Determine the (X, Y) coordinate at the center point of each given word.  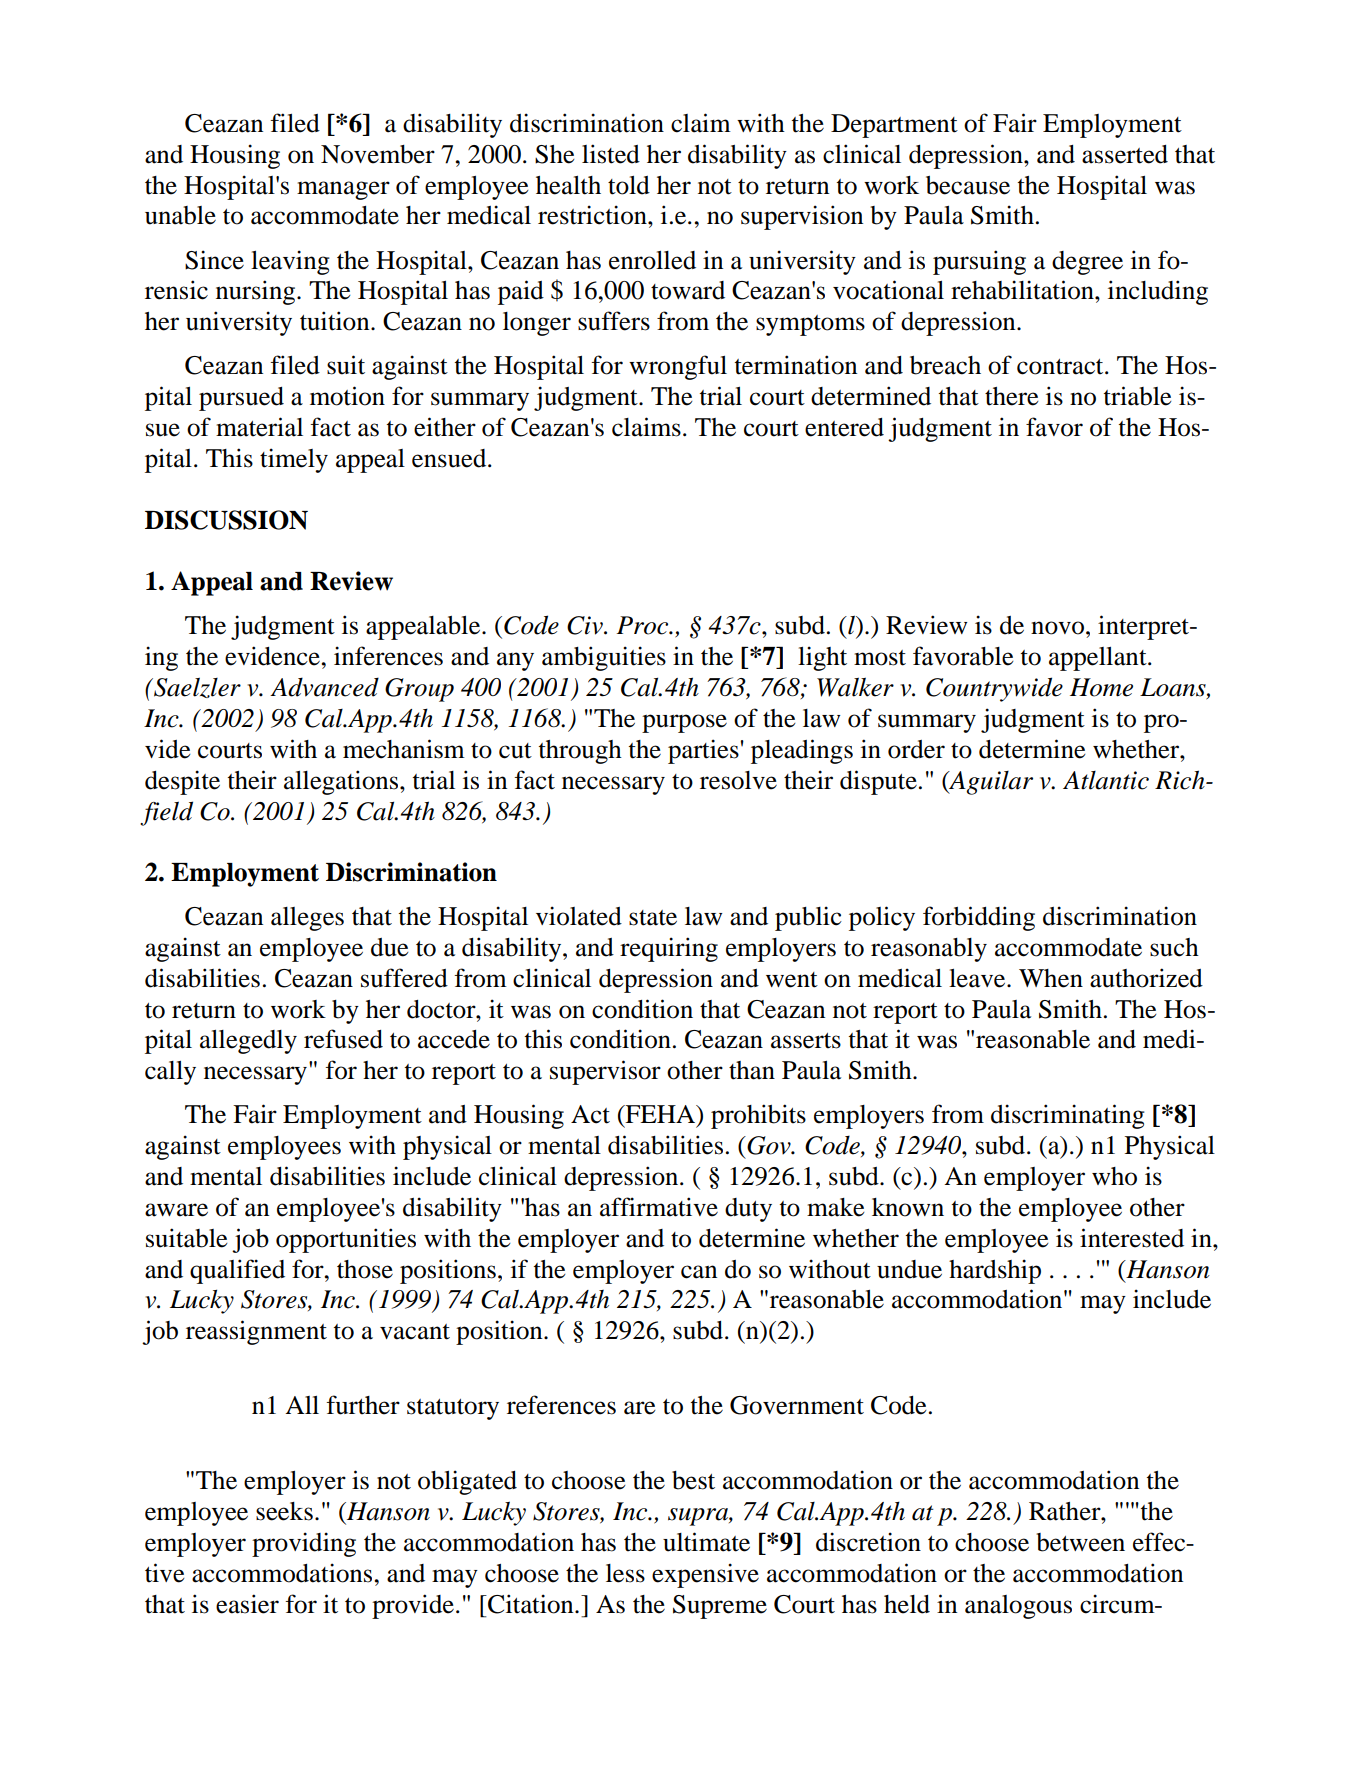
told (629, 185)
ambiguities (604, 658)
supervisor (605, 1072)
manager (343, 190)
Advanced (324, 687)
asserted (1125, 154)
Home (1101, 687)
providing (304, 1544)
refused (343, 1039)
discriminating (1068, 1116)
